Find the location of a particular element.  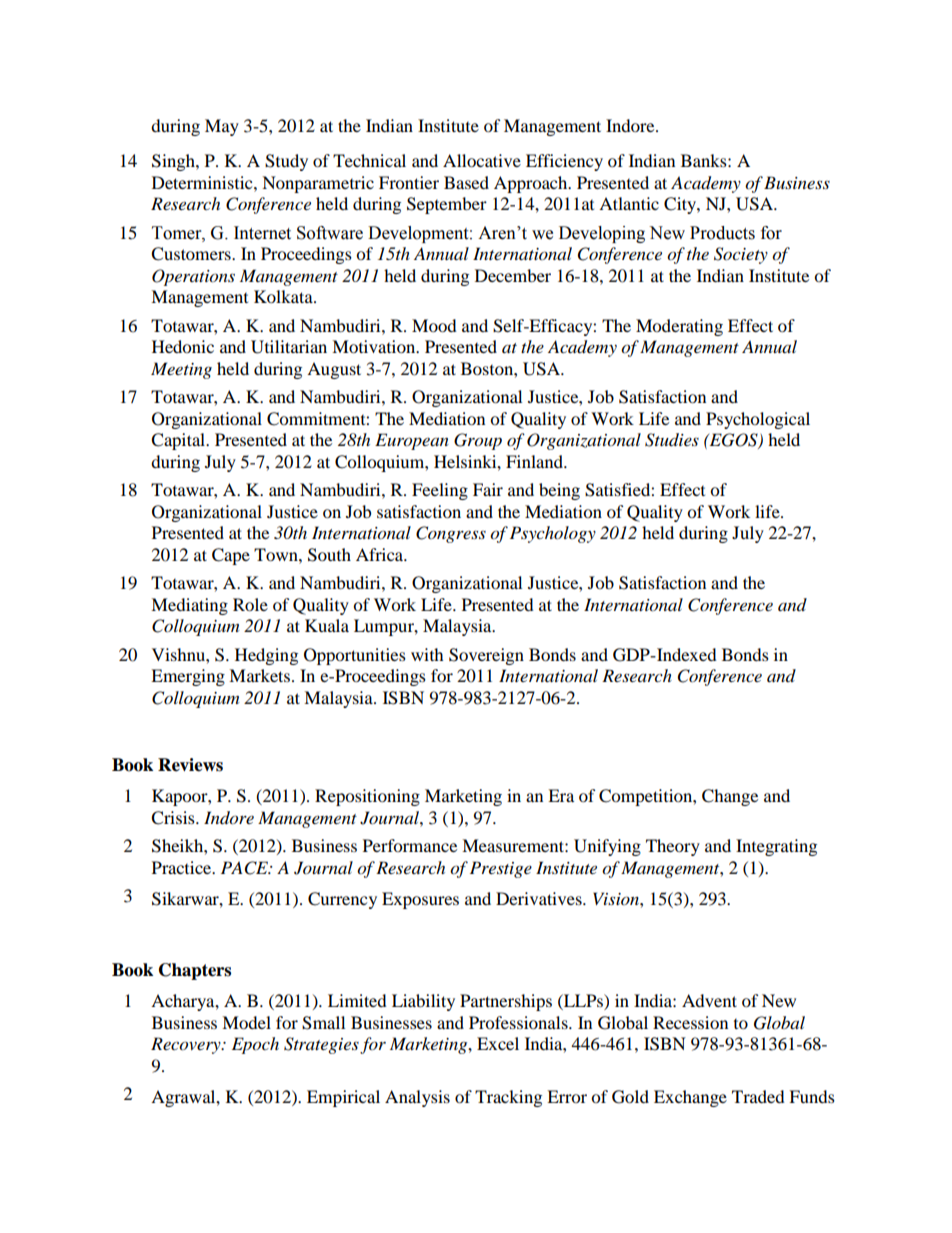

Repositioning is located at coordinates (367, 797).
